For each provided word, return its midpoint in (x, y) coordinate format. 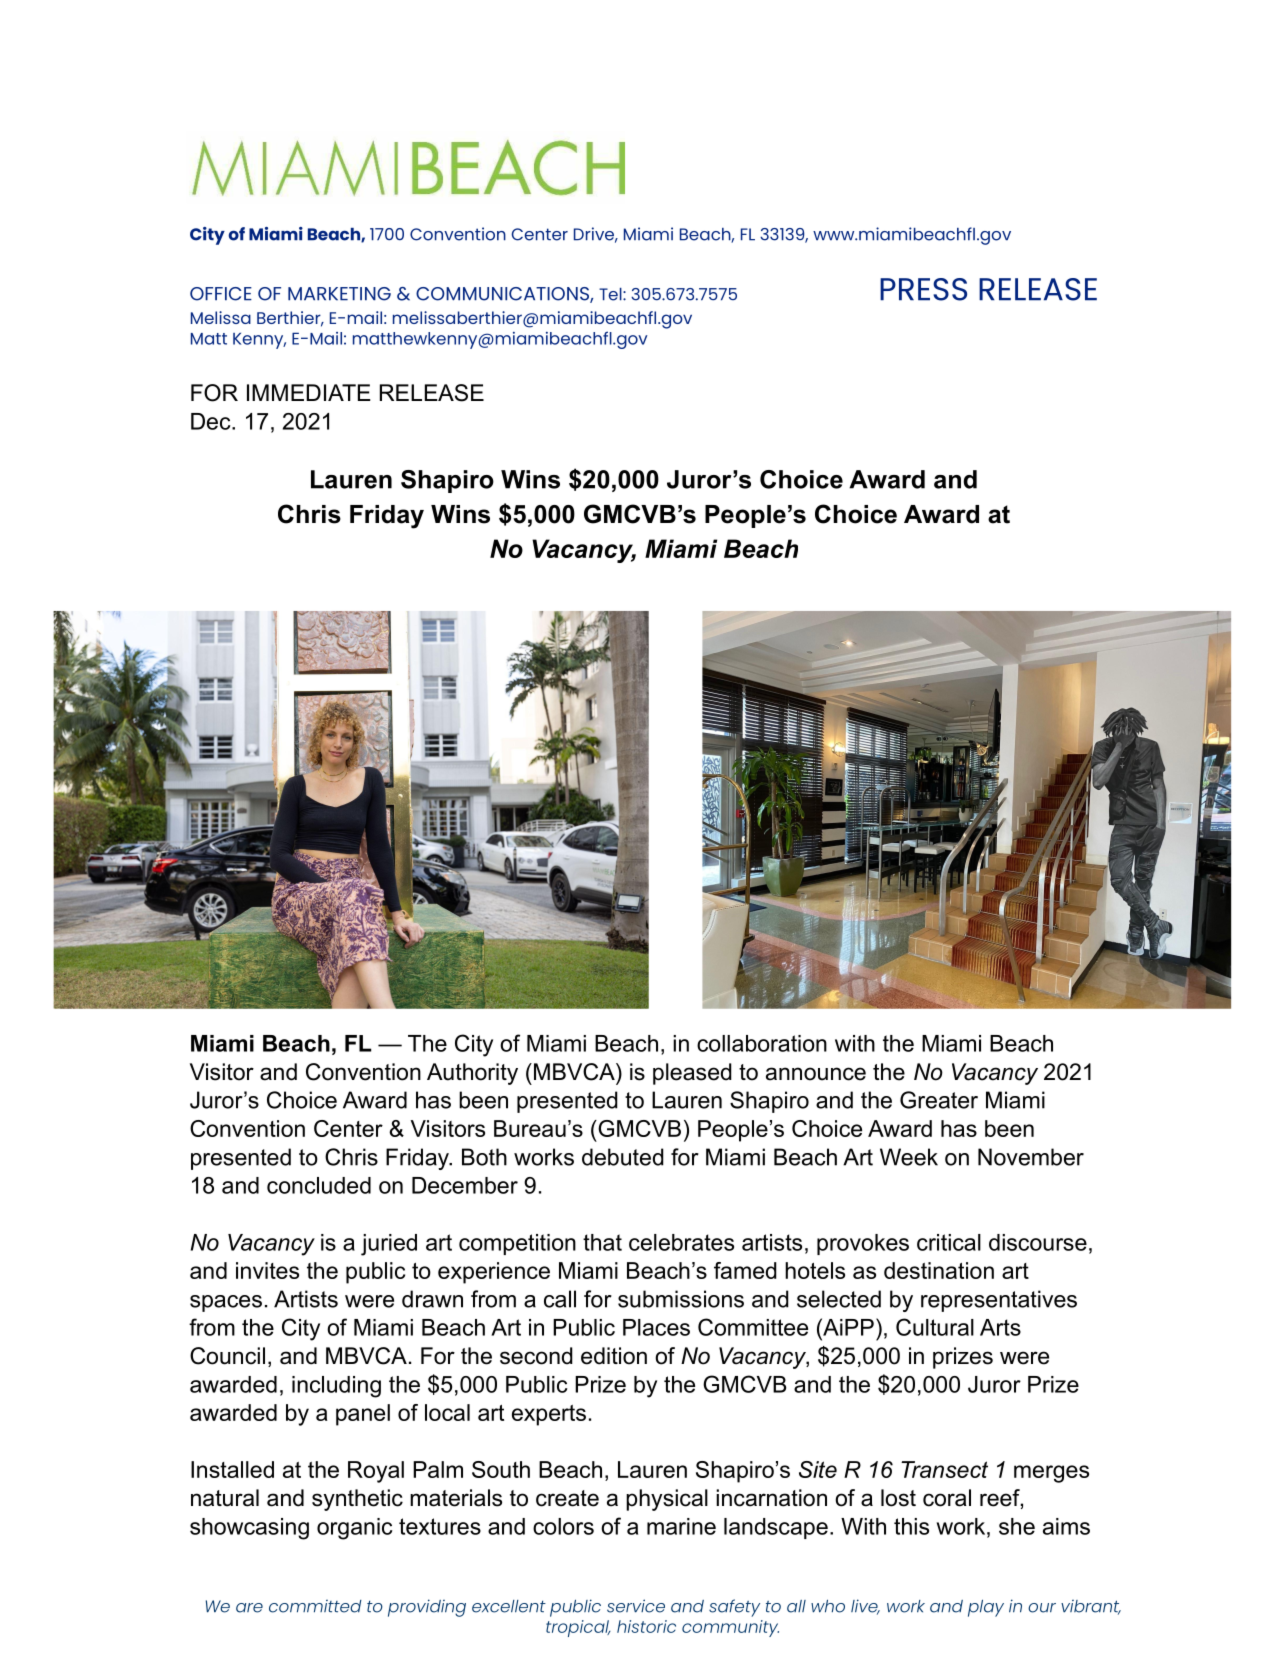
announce (816, 1074)
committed (315, 1606)
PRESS (923, 289)
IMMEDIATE (309, 392)
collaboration (762, 1043)
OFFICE (221, 294)
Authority (472, 1074)
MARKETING (339, 294)
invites (267, 1270)
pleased (692, 1074)
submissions (681, 1299)
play (986, 1608)
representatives (999, 1301)
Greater (939, 1100)
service (636, 1606)
